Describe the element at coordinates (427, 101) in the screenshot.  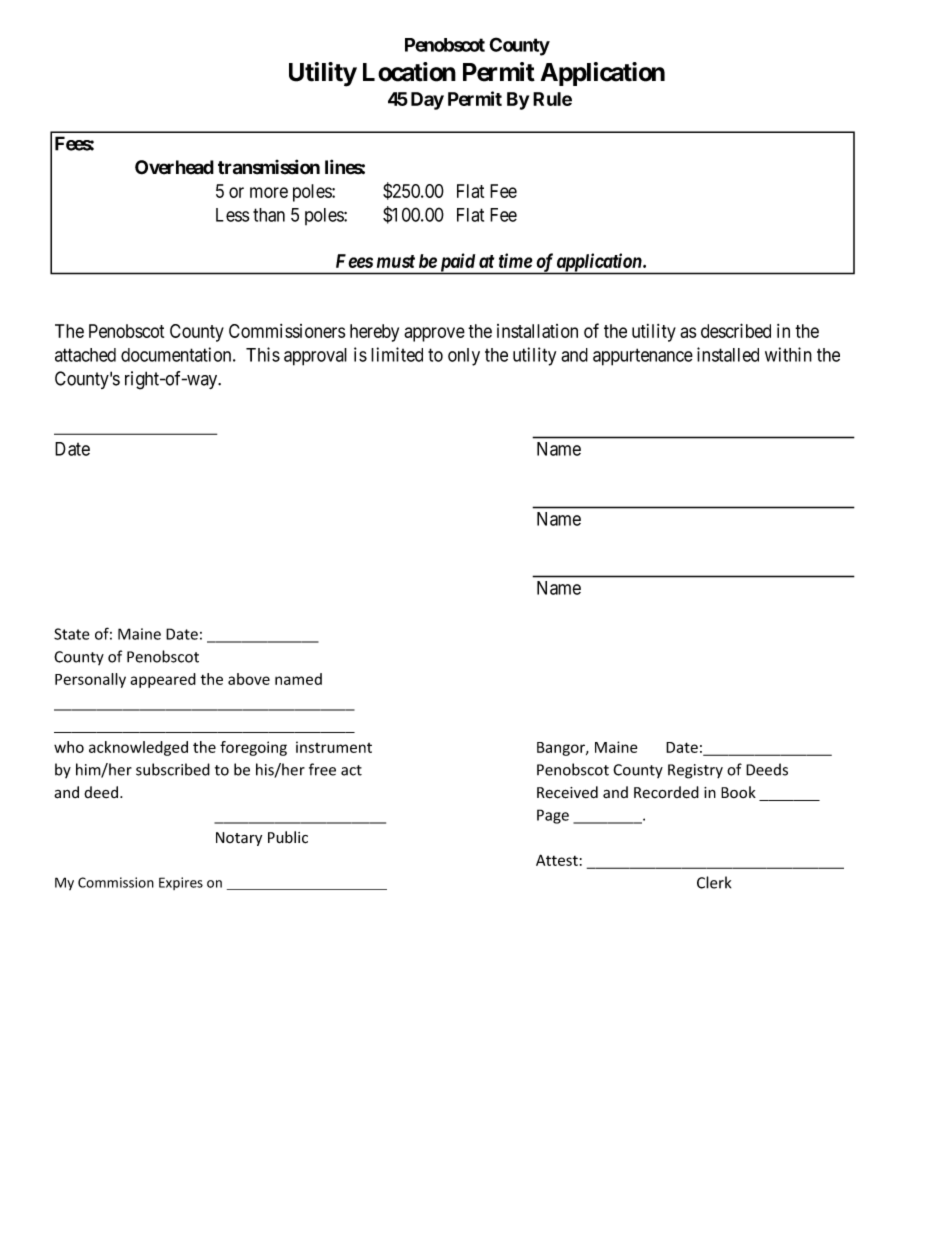
I see `Day` at that location.
